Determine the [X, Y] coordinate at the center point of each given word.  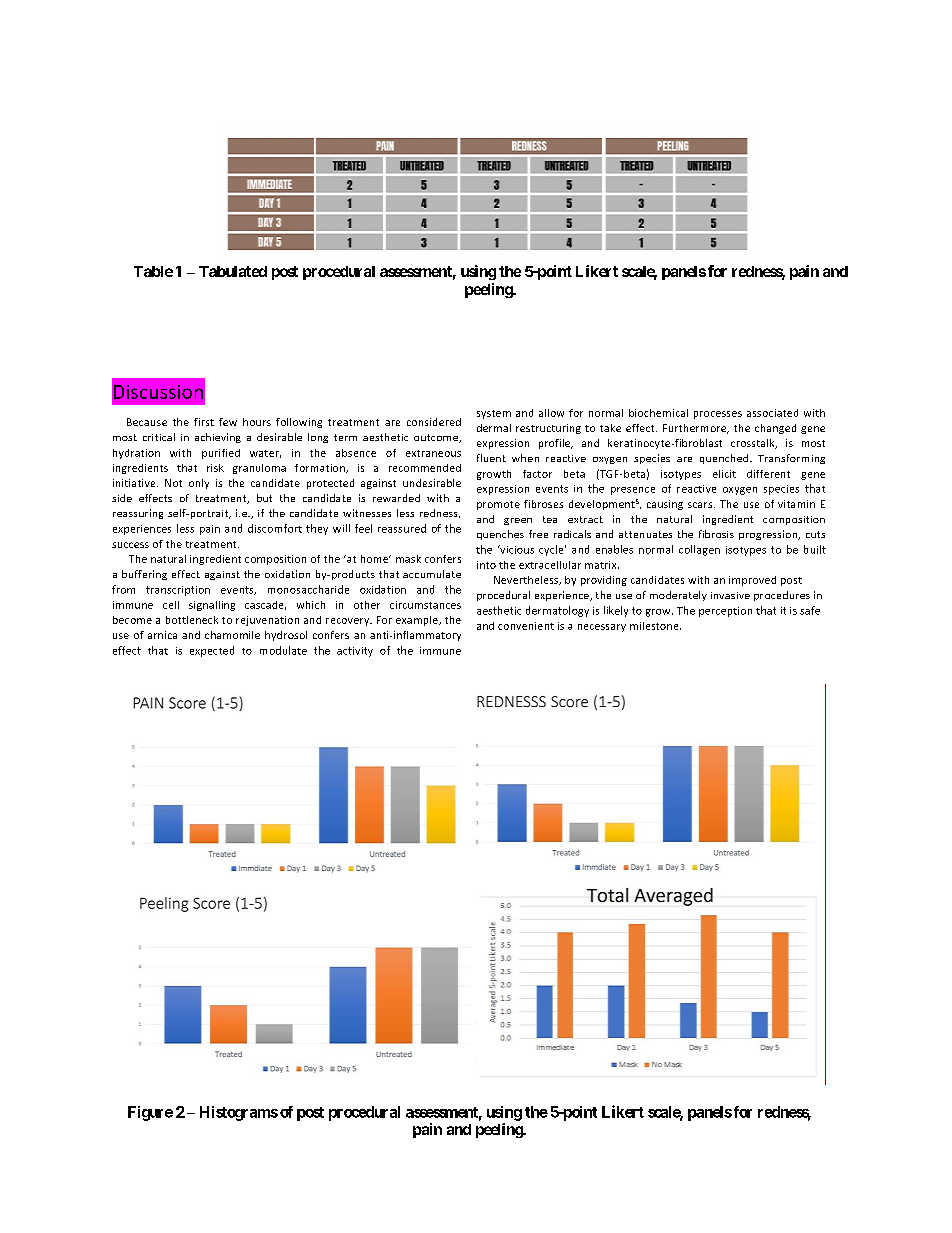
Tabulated [233, 271]
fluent [491, 458]
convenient [526, 626]
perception [725, 612]
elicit [724, 474]
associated [772, 413]
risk [215, 468]
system [494, 414]
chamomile [232, 635]
